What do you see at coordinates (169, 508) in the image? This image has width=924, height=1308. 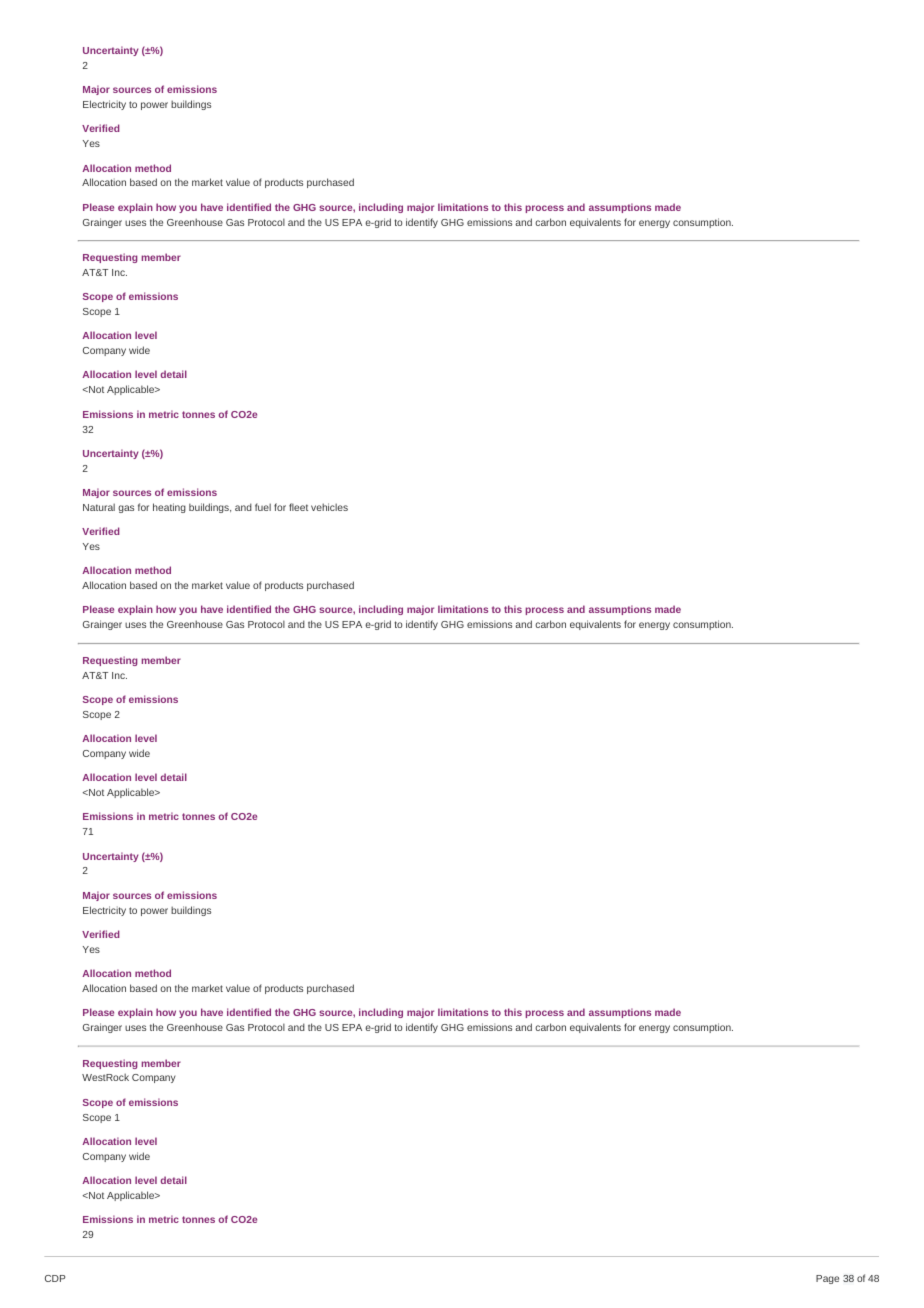 I see `heating` at bounding box center [169, 508].
